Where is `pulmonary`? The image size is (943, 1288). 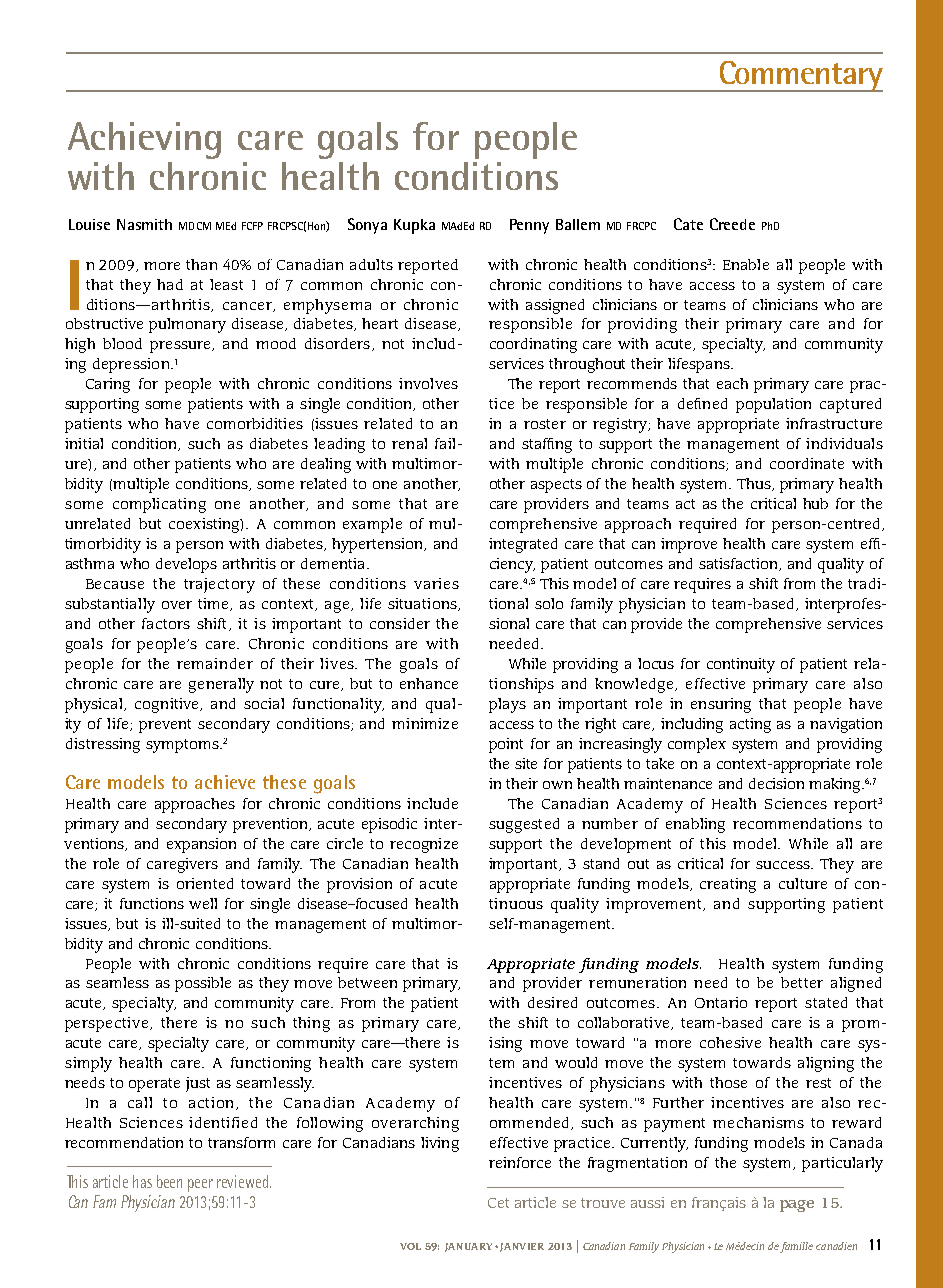 pulmonary is located at coordinates (187, 325).
